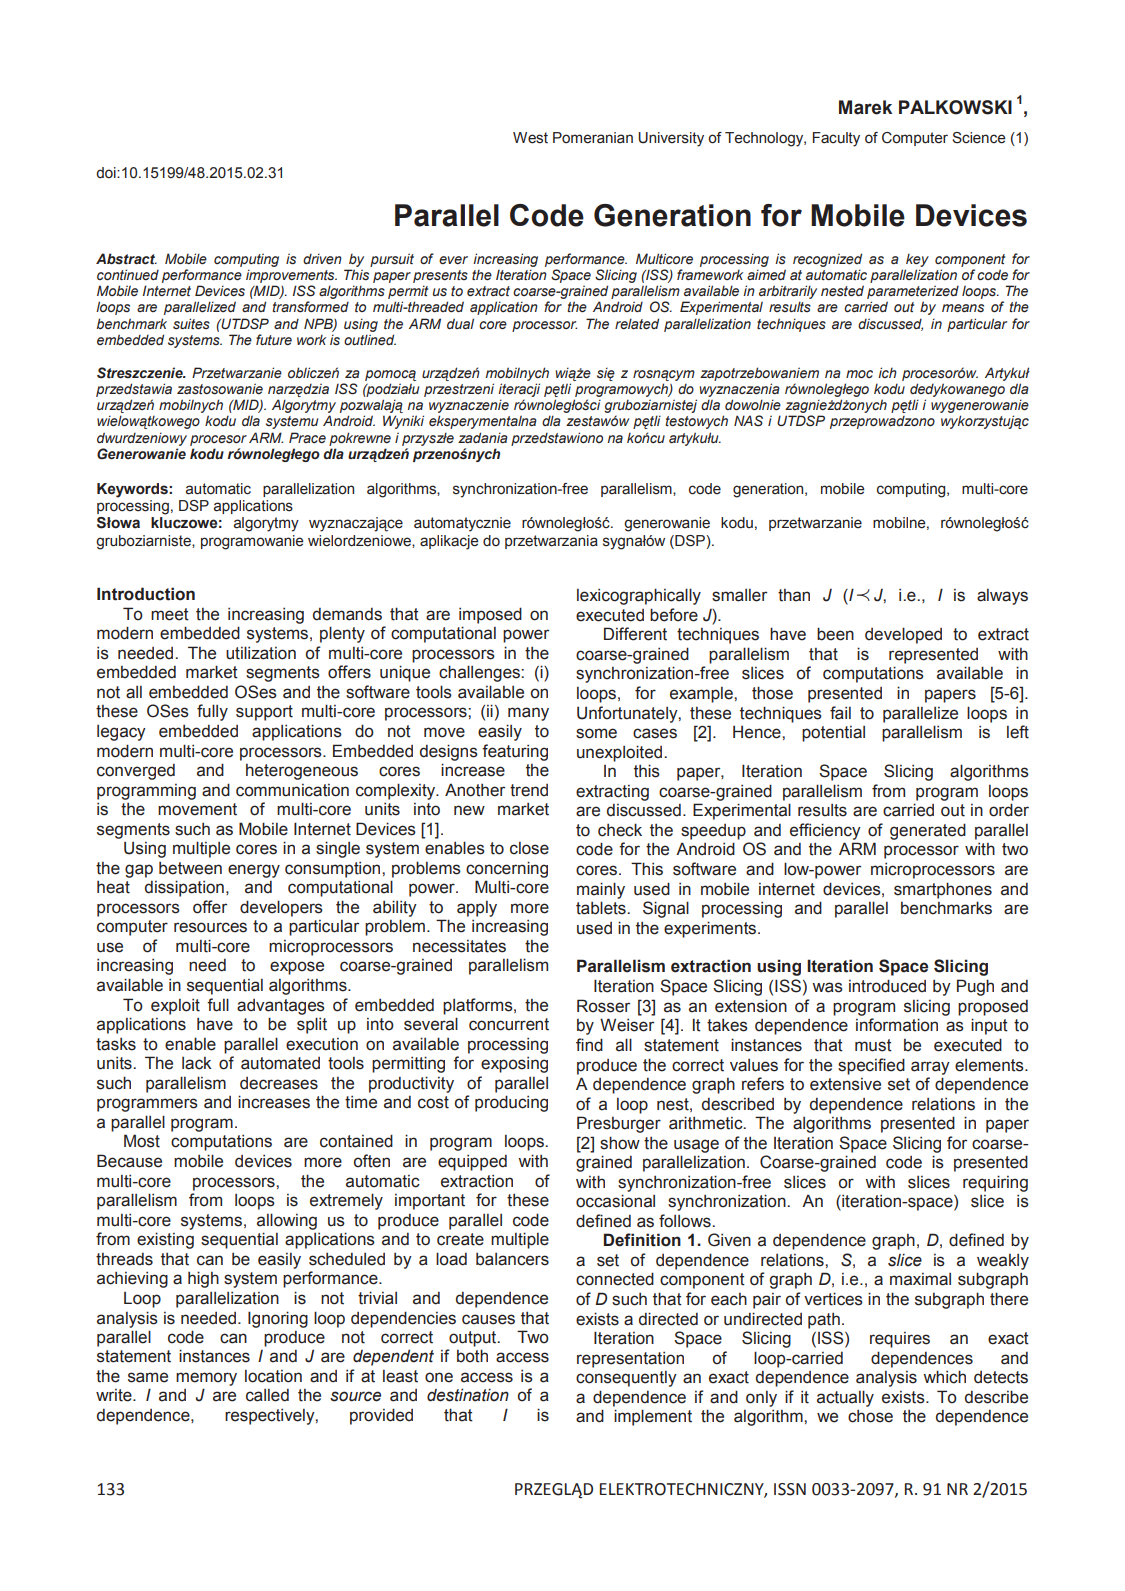 This screenshot has height=1591, width=1125. I want to click on lack, so click(197, 1063).
